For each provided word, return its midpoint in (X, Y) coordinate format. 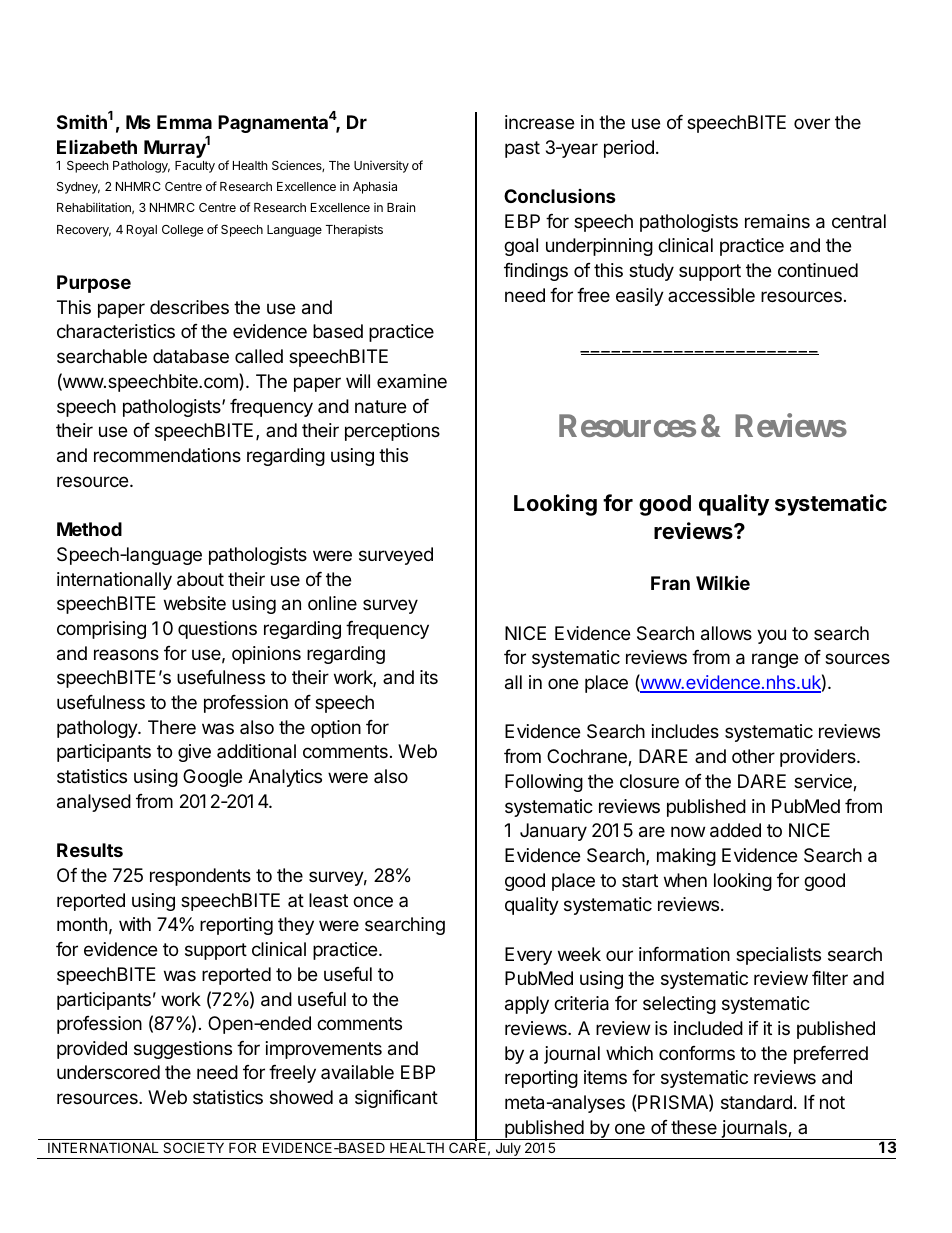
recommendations (167, 455)
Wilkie (723, 582)
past (522, 149)
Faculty (195, 167)
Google (212, 778)
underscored (108, 1072)
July (508, 1150)
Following (544, 783)
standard (756, 1102)
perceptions (392, 432)
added (735, 830)
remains (777, 221)
